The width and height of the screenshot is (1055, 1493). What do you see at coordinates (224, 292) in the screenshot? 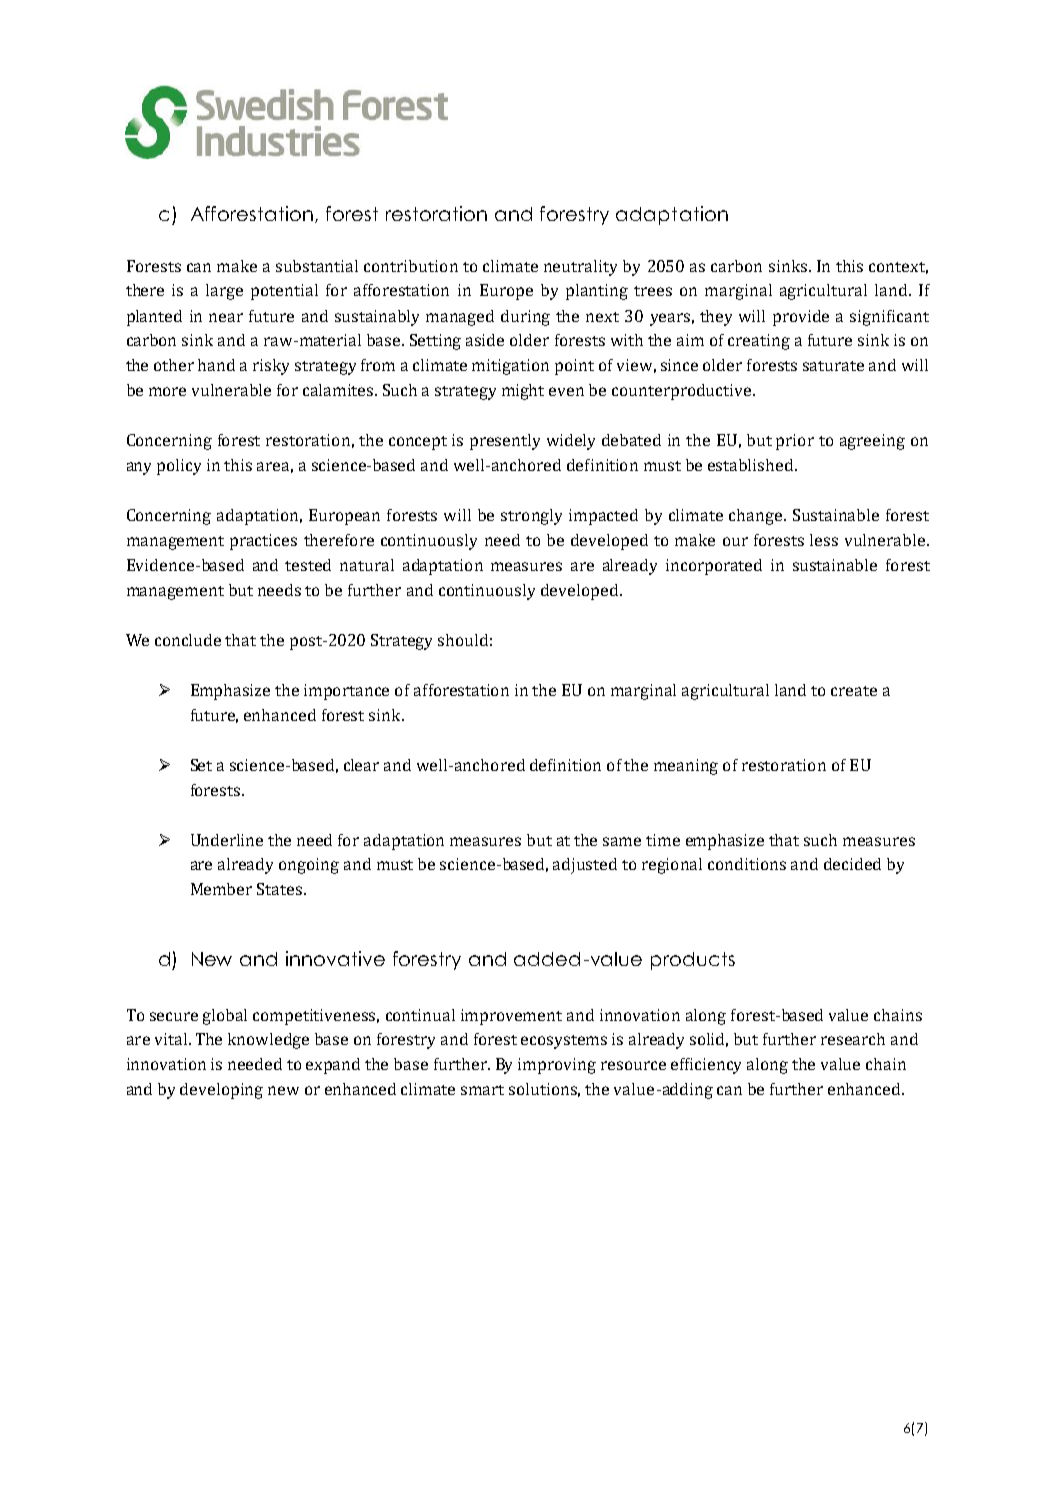
I see `large` at bounding box center [224, 292].
